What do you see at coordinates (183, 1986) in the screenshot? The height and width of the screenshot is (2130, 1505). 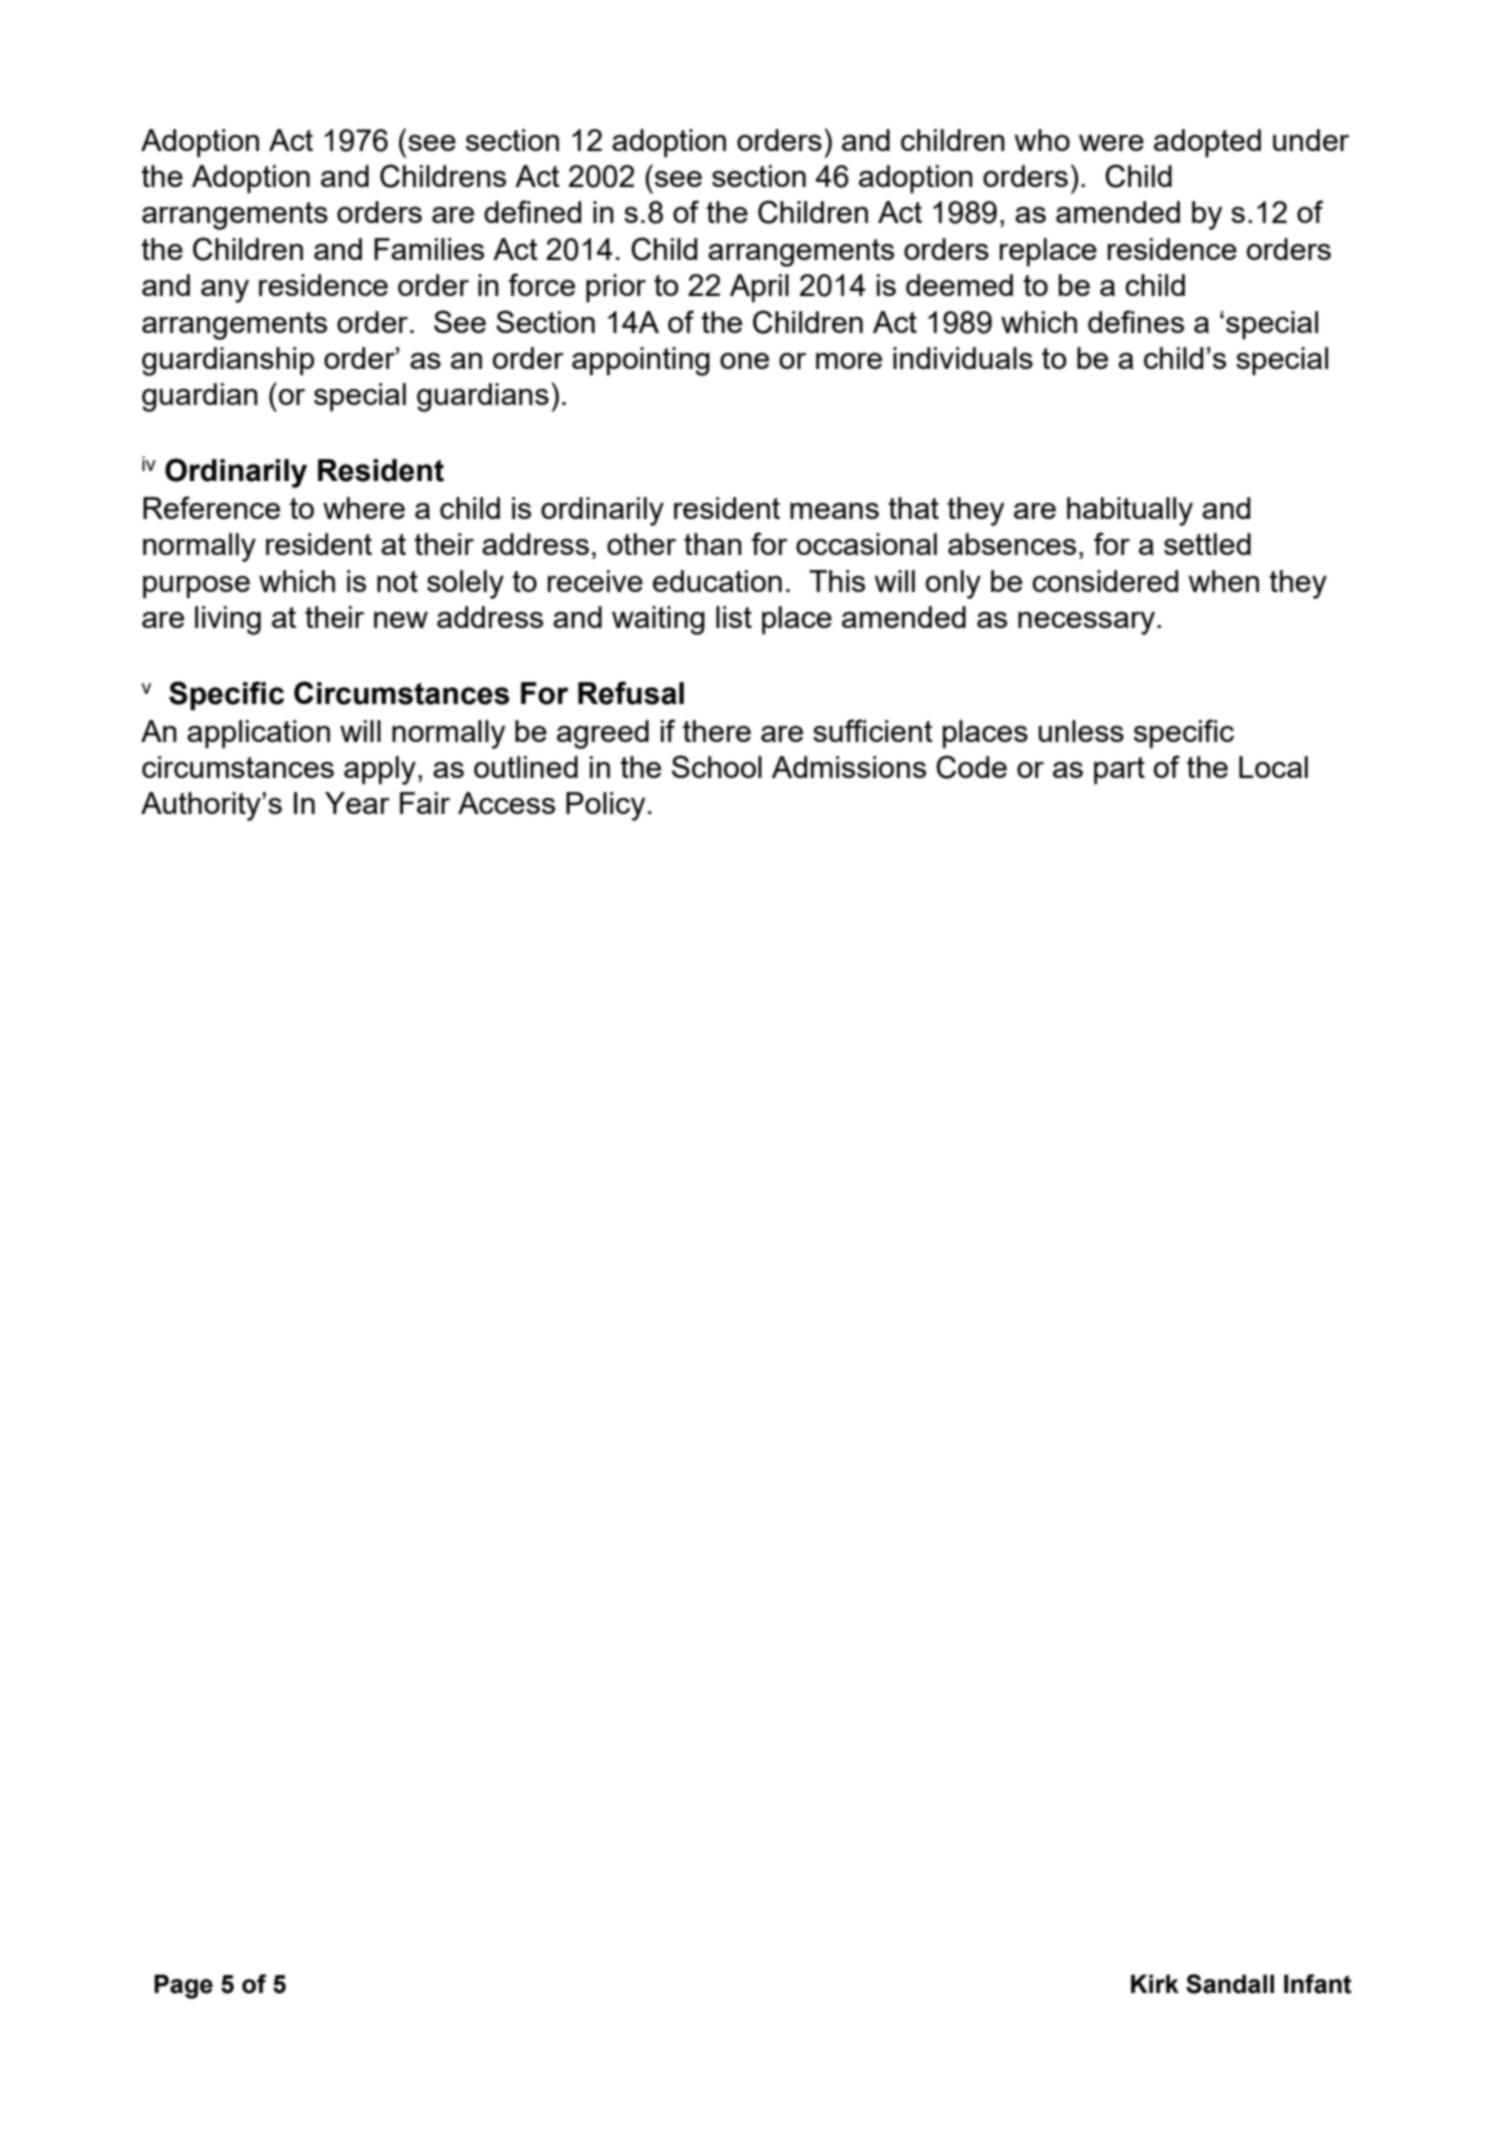 I see `Page` at bounding box center [183, 1986].
